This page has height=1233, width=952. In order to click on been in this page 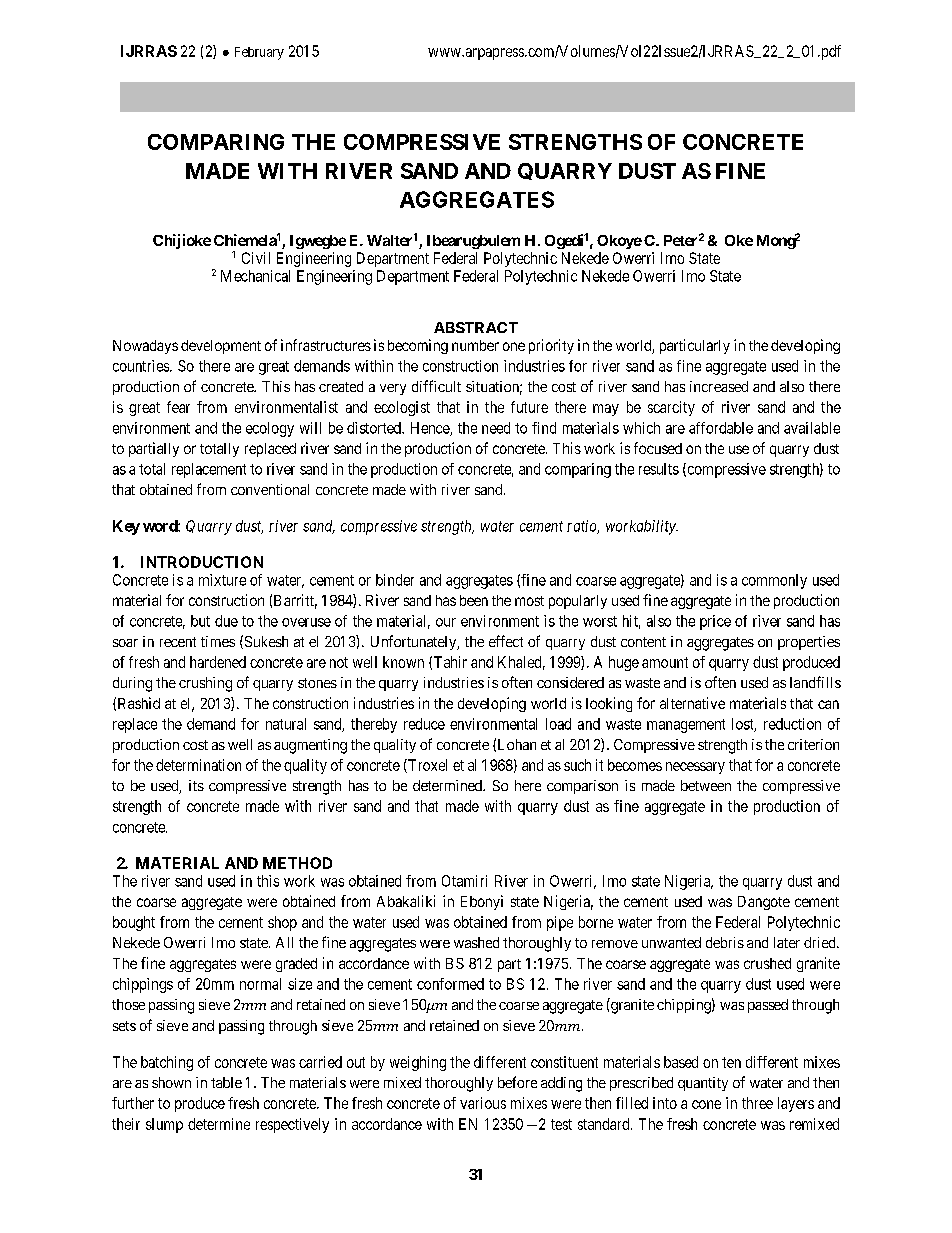, I will do `click(474, 600)`.
